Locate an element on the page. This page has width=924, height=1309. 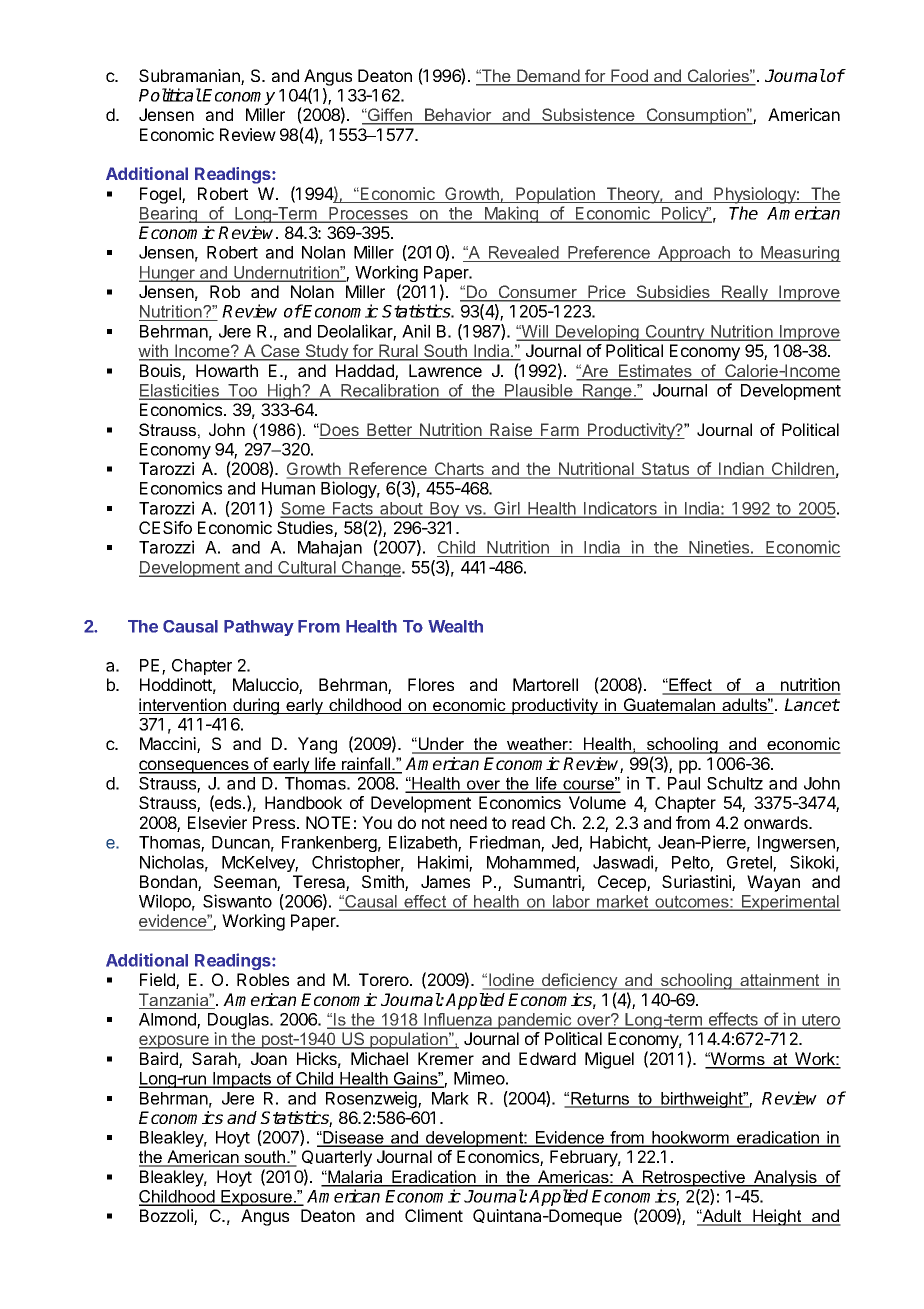
Behavior is located at coordinates (458, 116).
